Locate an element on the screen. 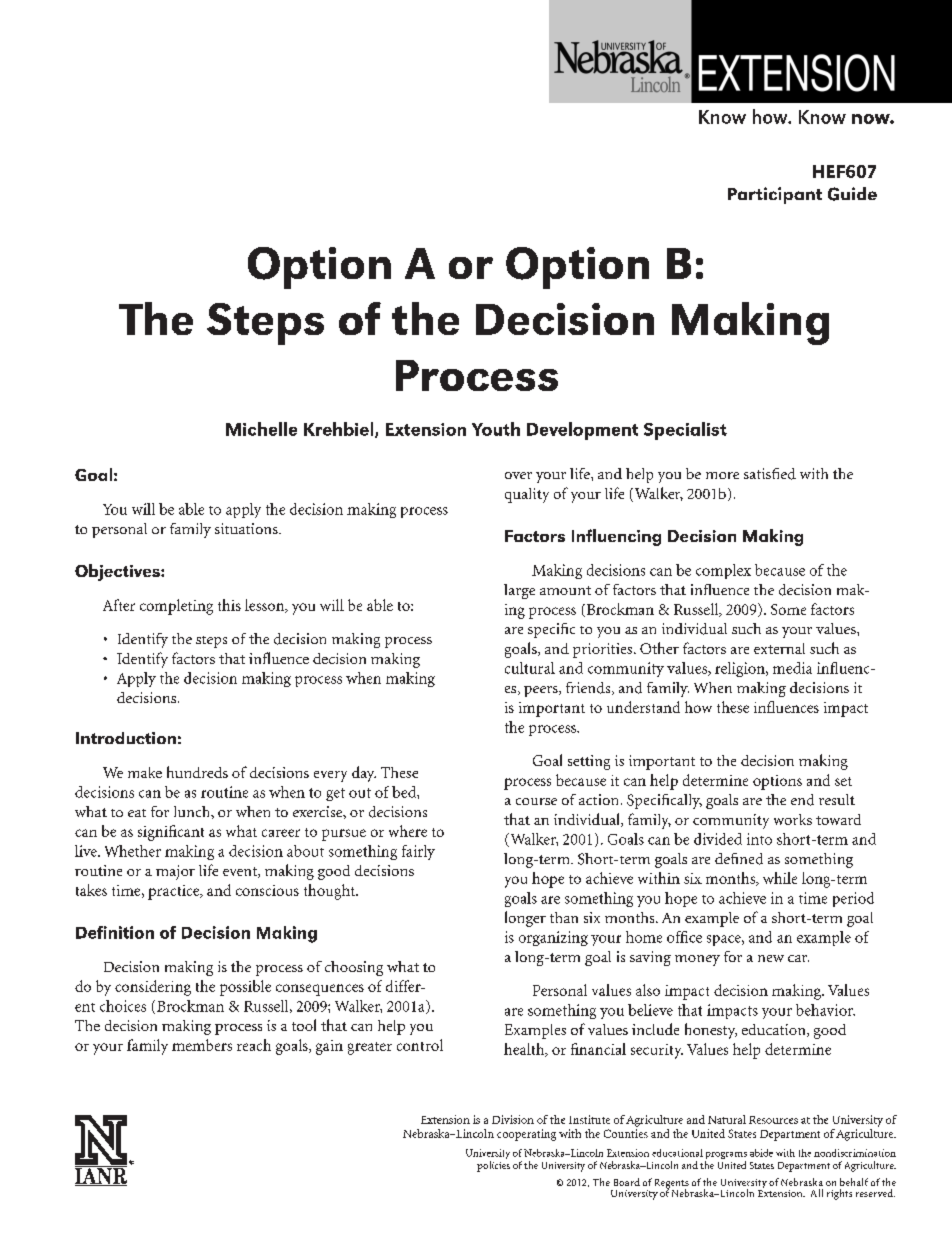 The width and height of the screenshot is (952, 1233). new is located at coordinates (771, 958).
